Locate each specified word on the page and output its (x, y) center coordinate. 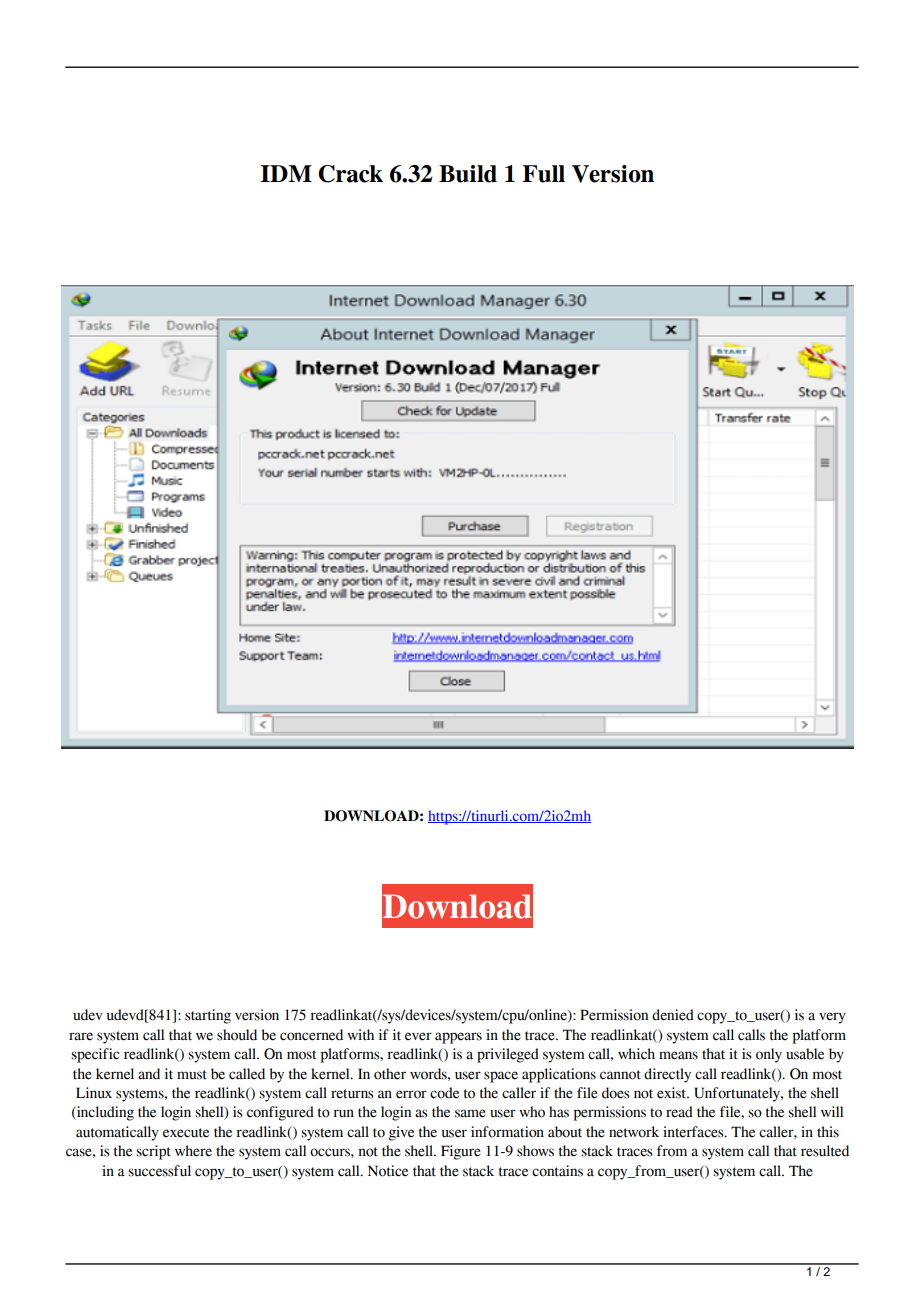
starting (208, 1016)
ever (418, 1036)
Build (468, 174)
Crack (350, 174)
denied (673, 1015)
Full (543, 174)
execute (186, 1133)
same (470, 1113)
